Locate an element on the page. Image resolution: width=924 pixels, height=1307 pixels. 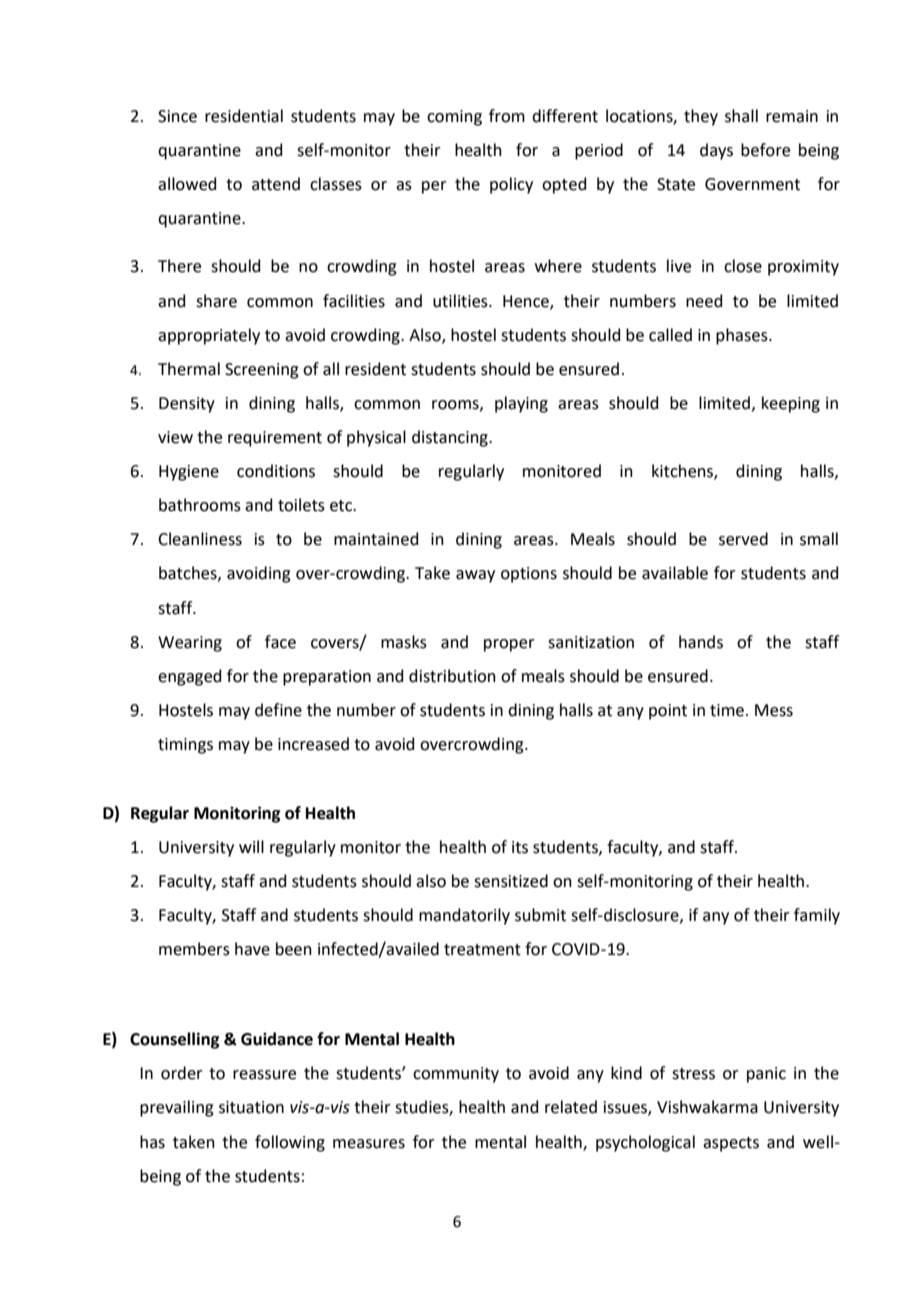
face is located at coordinates (280, 642).
